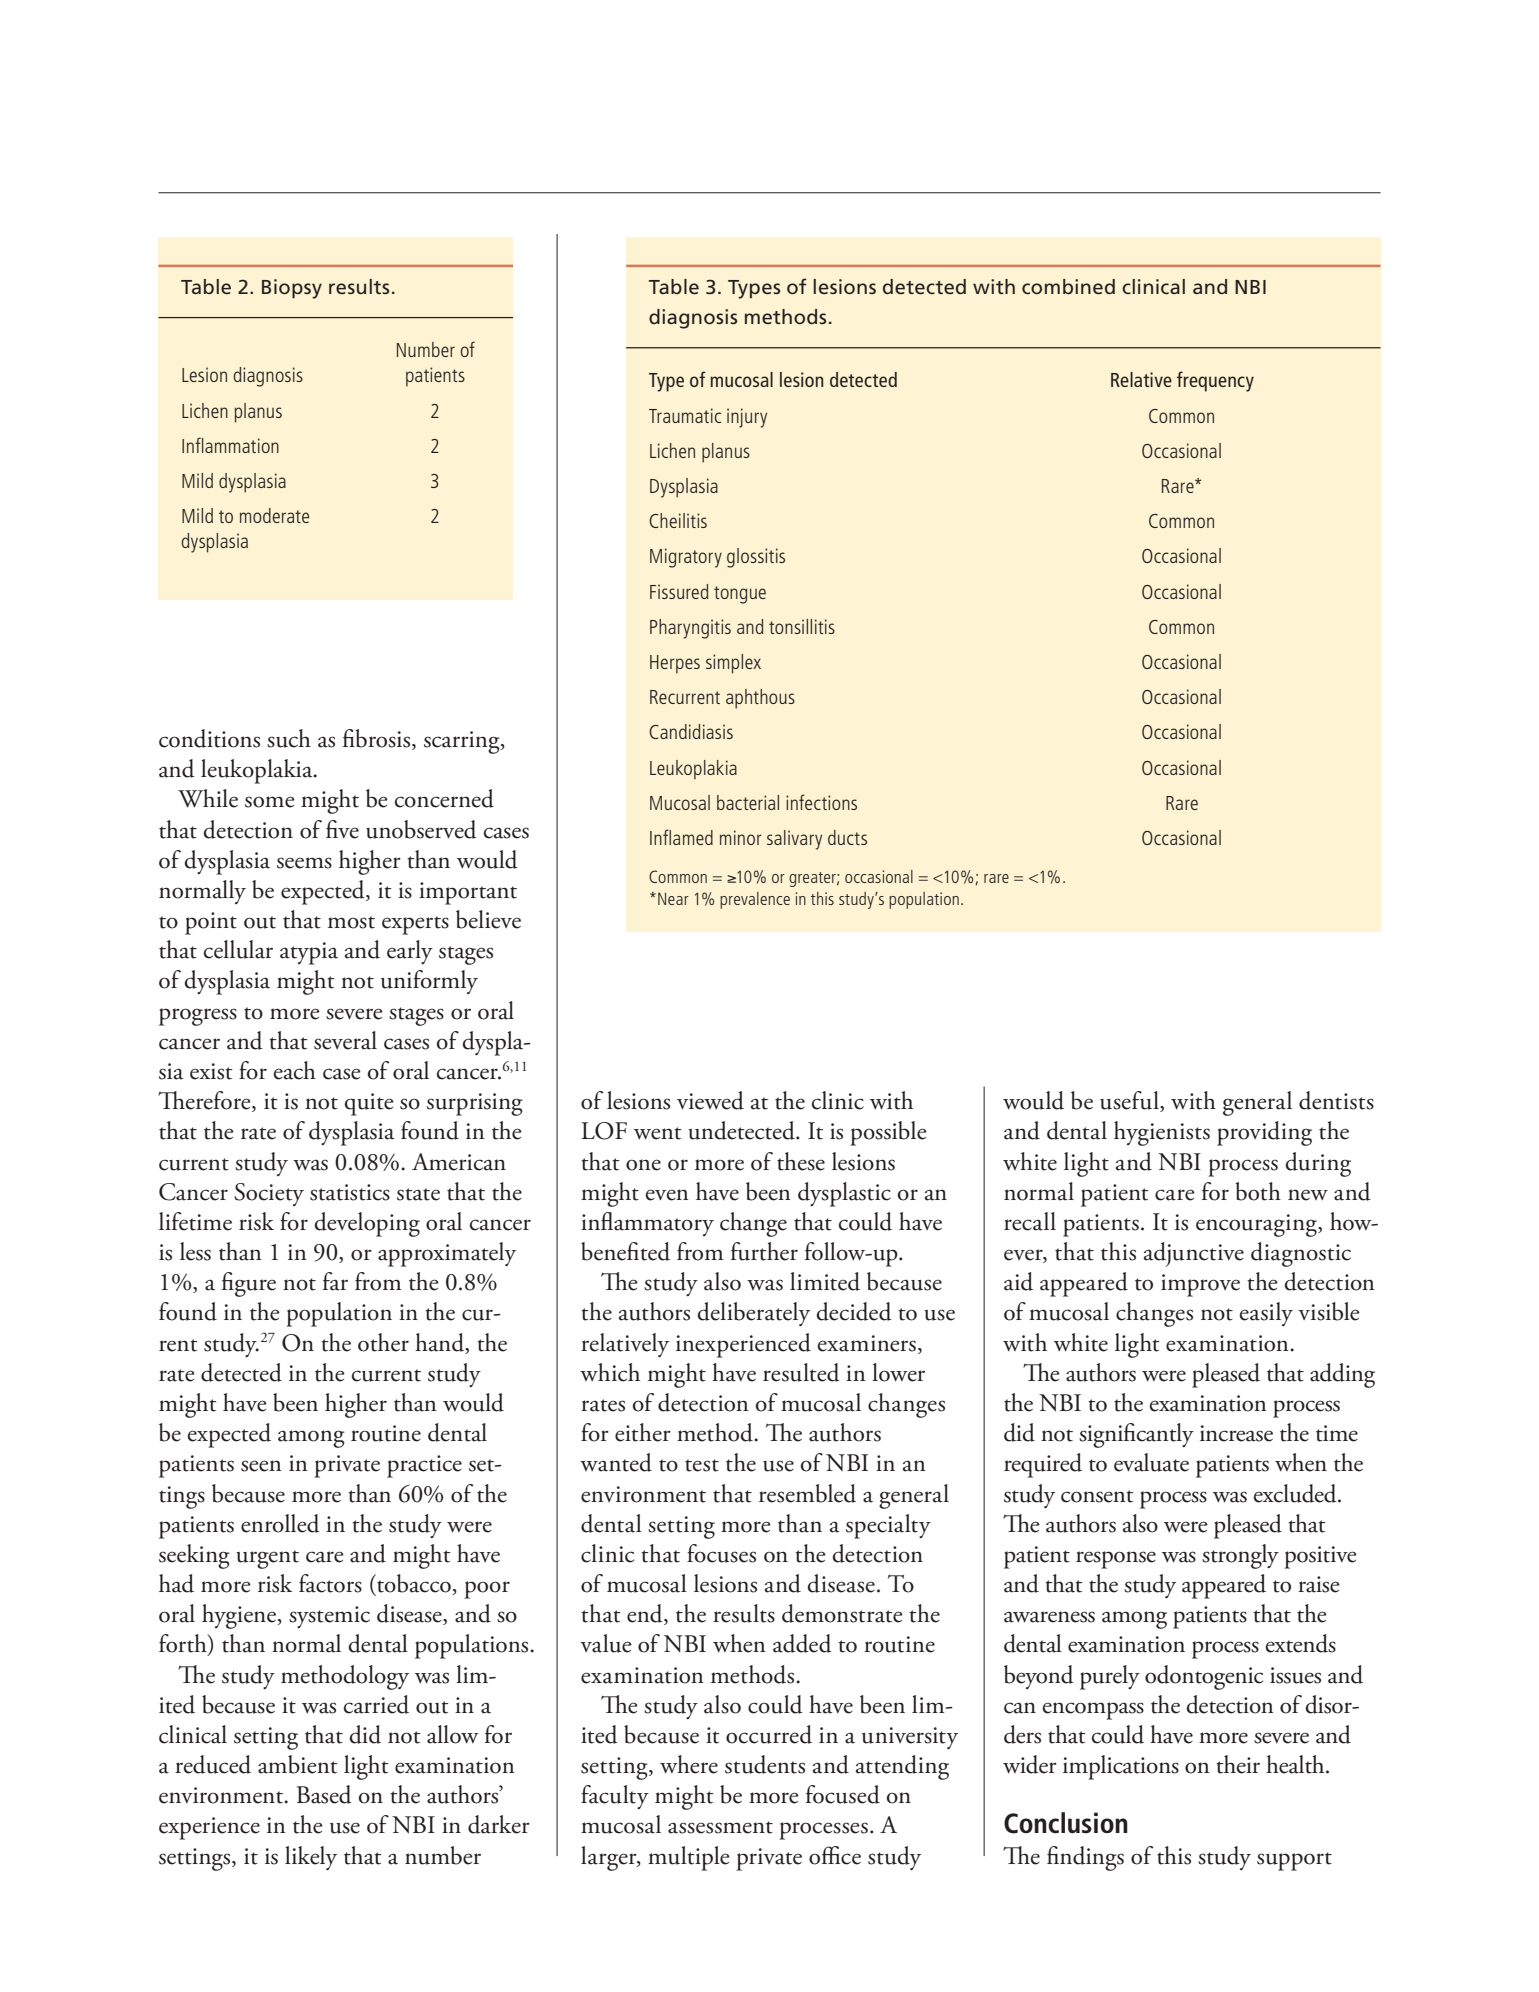  Describe the element at coordinates (747, 418) in the screenshot. I see `injury` at that location.
